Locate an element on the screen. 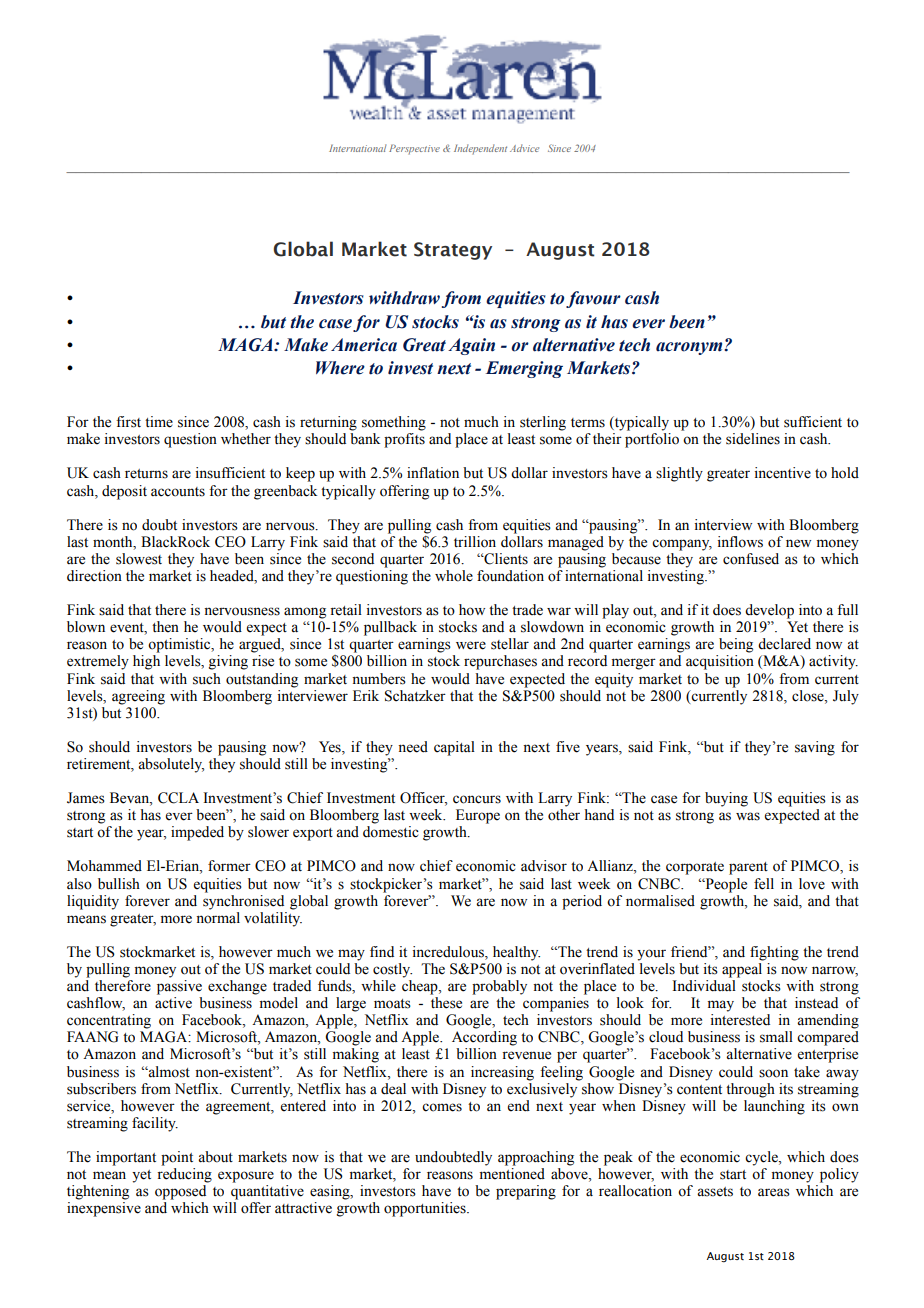  inflows is located at coordinates (740, 542).
